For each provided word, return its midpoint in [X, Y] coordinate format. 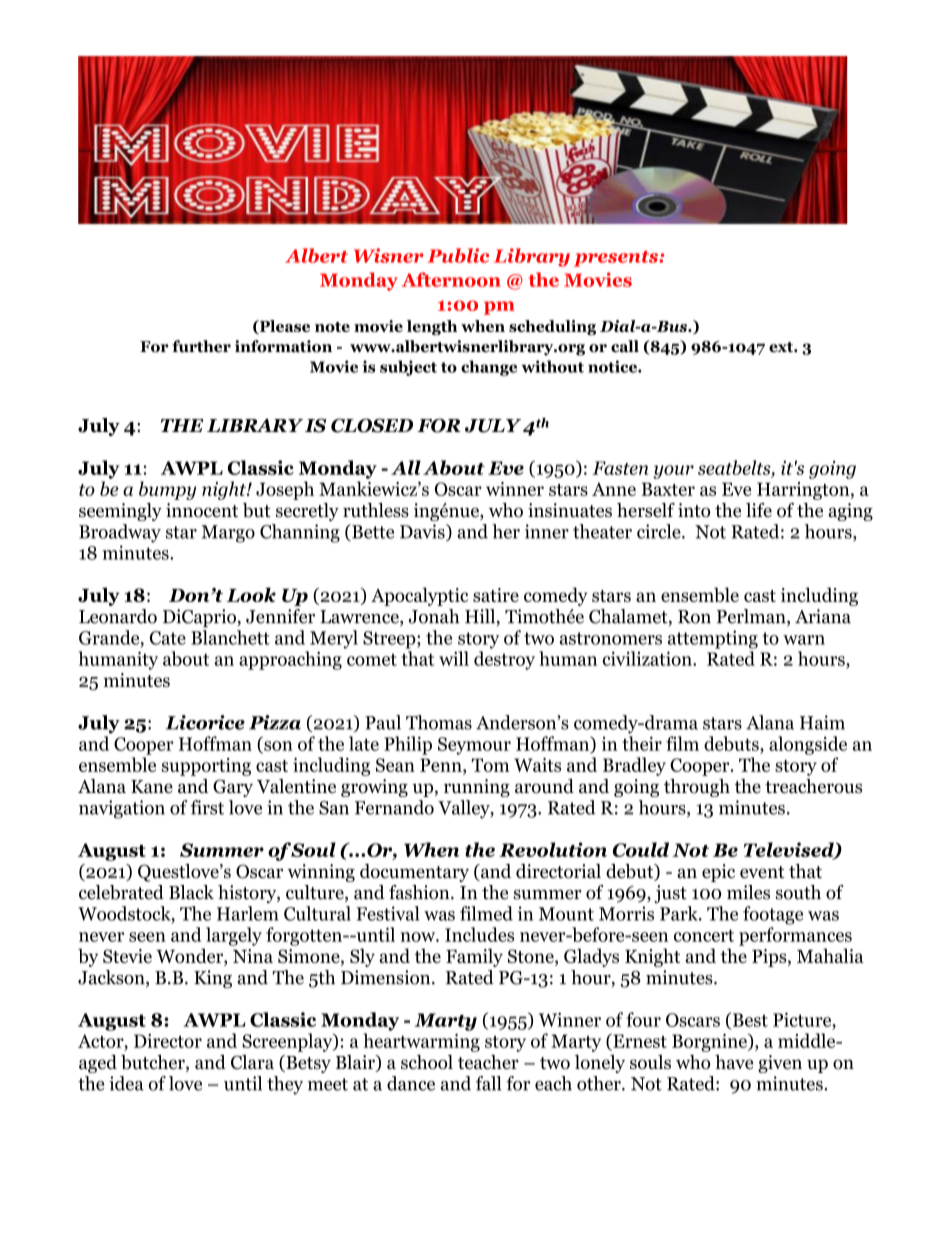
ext [782, 347]
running [477, 788]
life [759, 510]
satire [496, 595]
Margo [228, 534]
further [201, 346]
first [207, 807]
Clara [252, 1062]
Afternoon [451, 279]
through [697, 788]
